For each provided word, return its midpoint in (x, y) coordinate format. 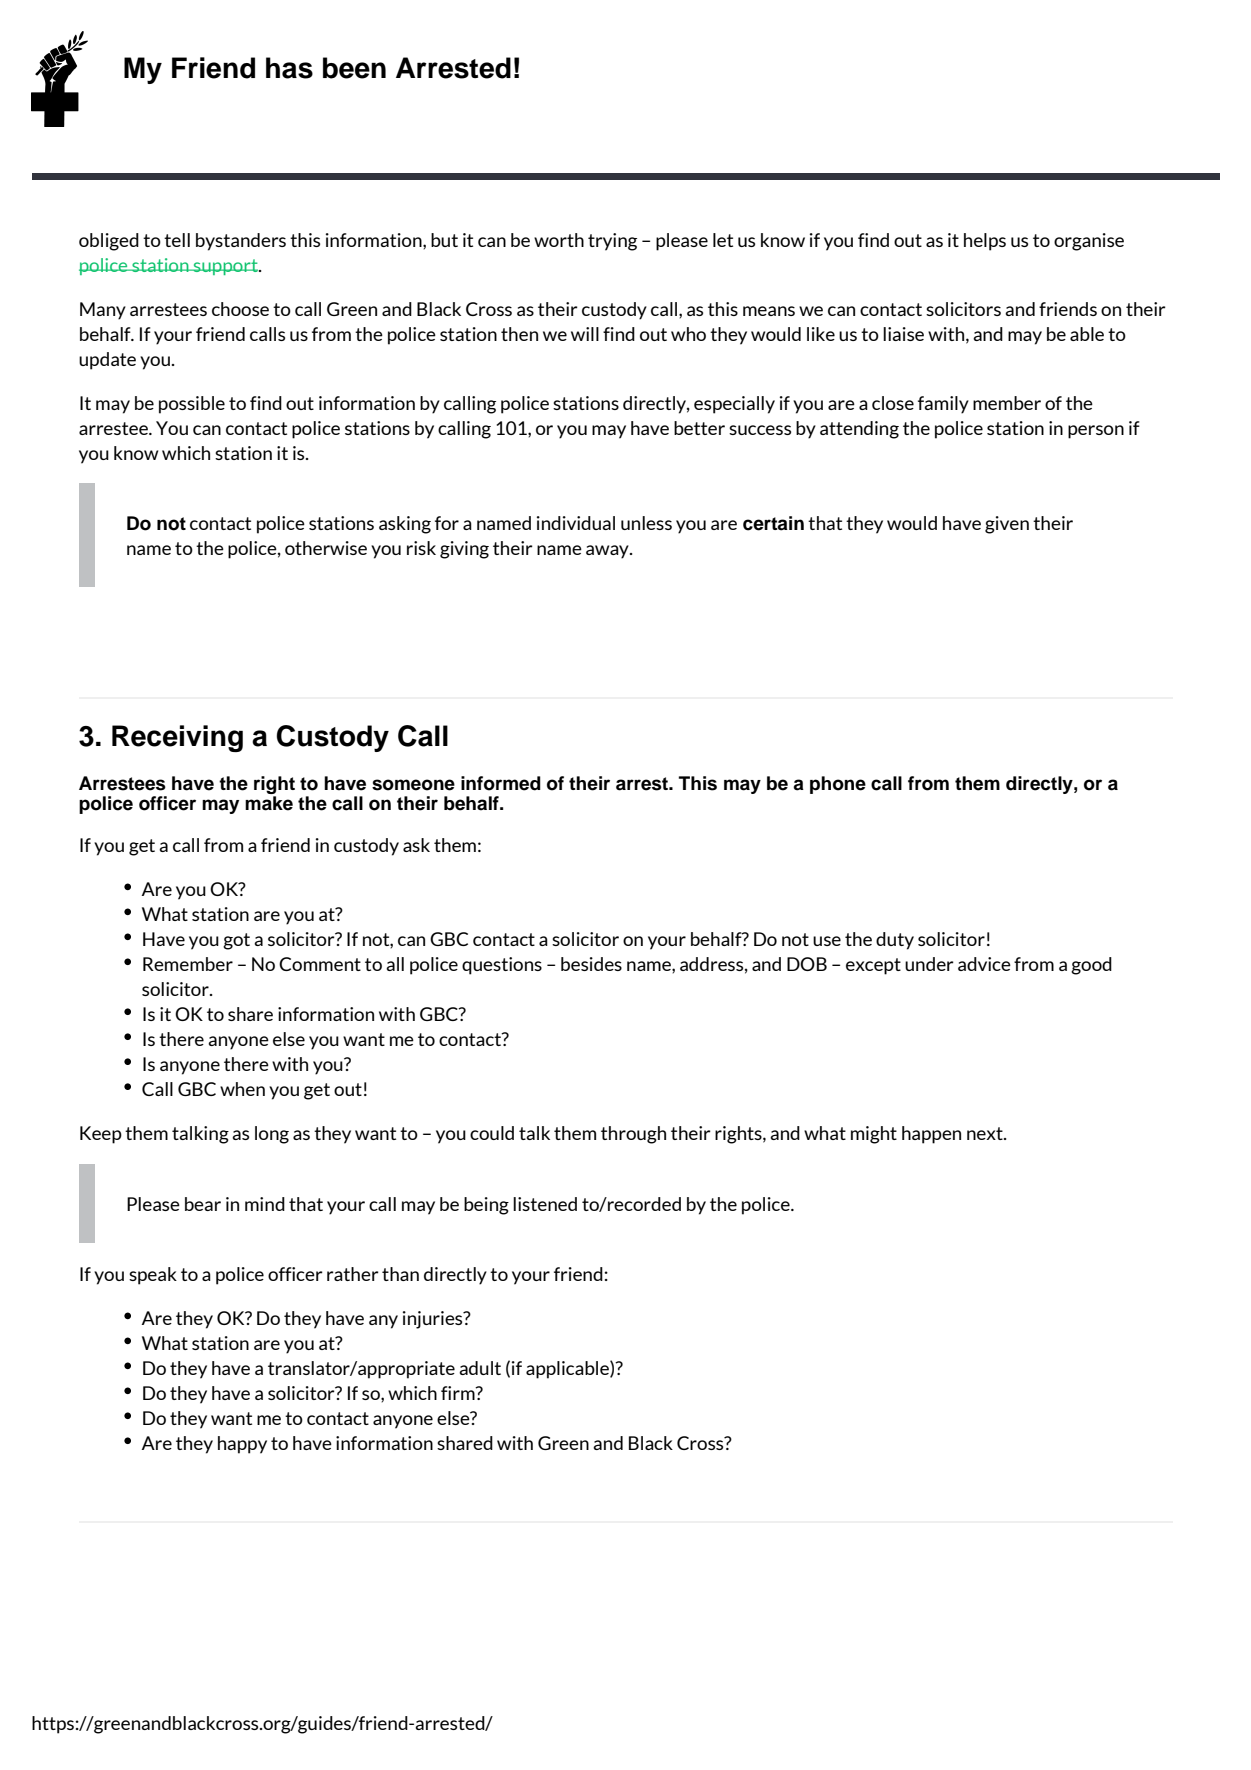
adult (480, 1368)
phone (838, 785)
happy (242, 1445)
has (289, 68)
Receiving (177, 738)
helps (985, 242)
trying (612, 242)
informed (501, 783)
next (986, 1133)
